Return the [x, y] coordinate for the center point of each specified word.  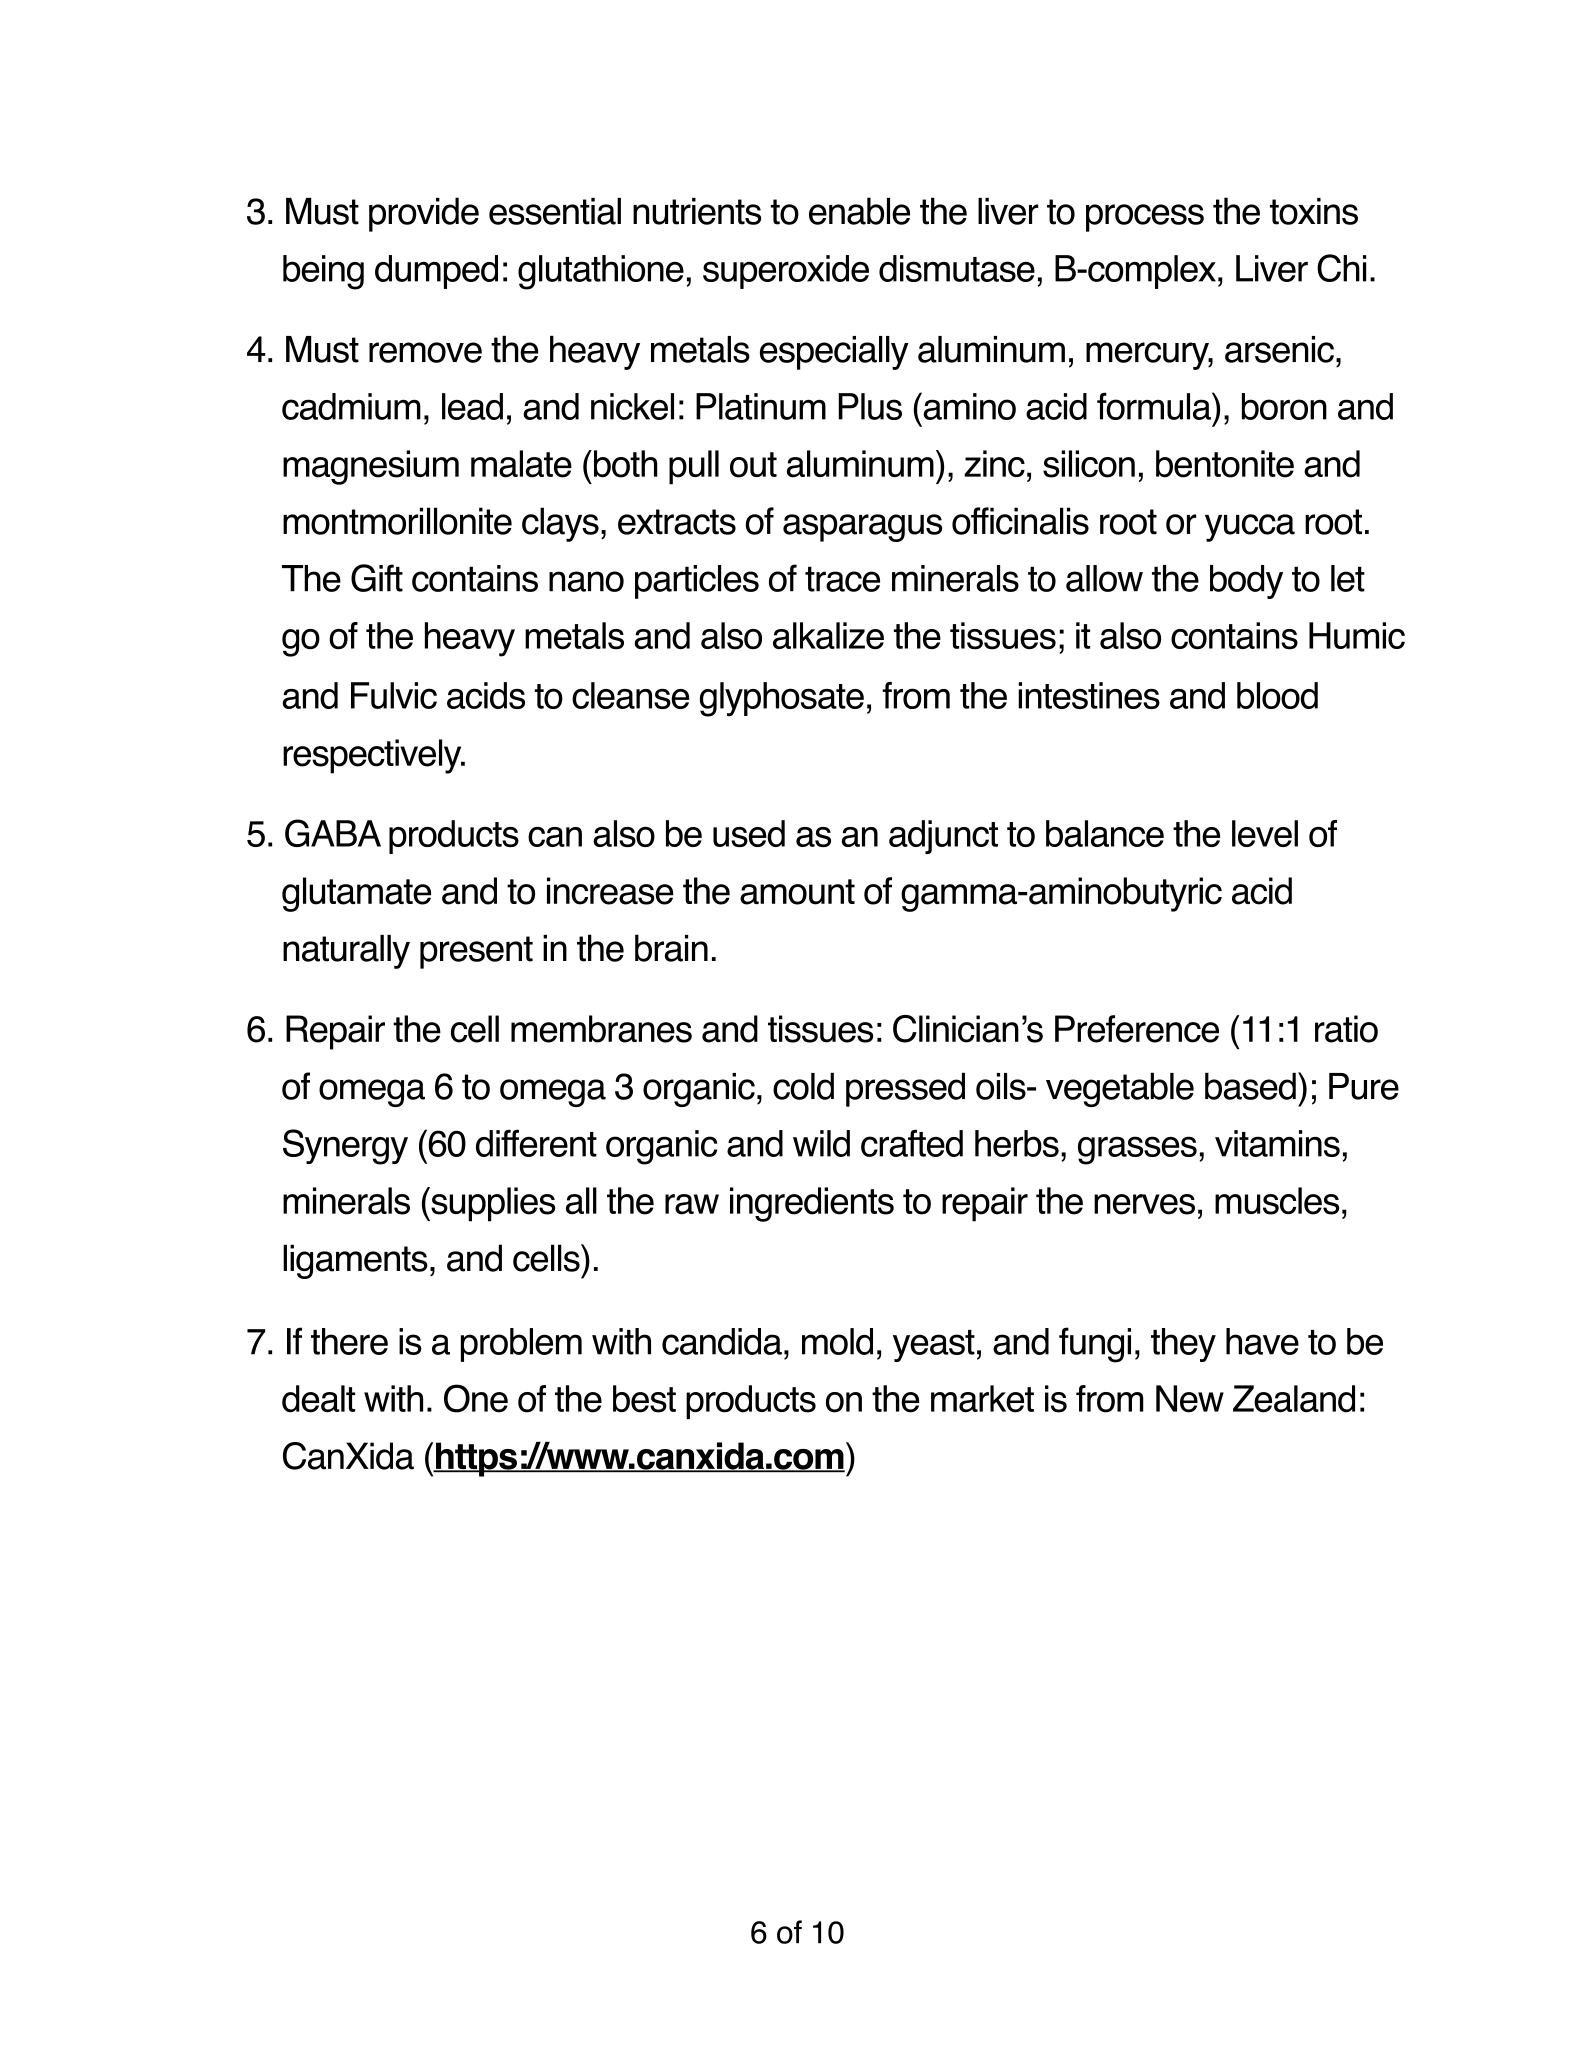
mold [837, 1341]
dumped [436, 272]
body [1246, 582]
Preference [1137, 1029]
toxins [1314, 211]
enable [859, 211]
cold [803, 1086]
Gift [377, 578]
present [476, 952]
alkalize [828, 635]
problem [521, 1345]
